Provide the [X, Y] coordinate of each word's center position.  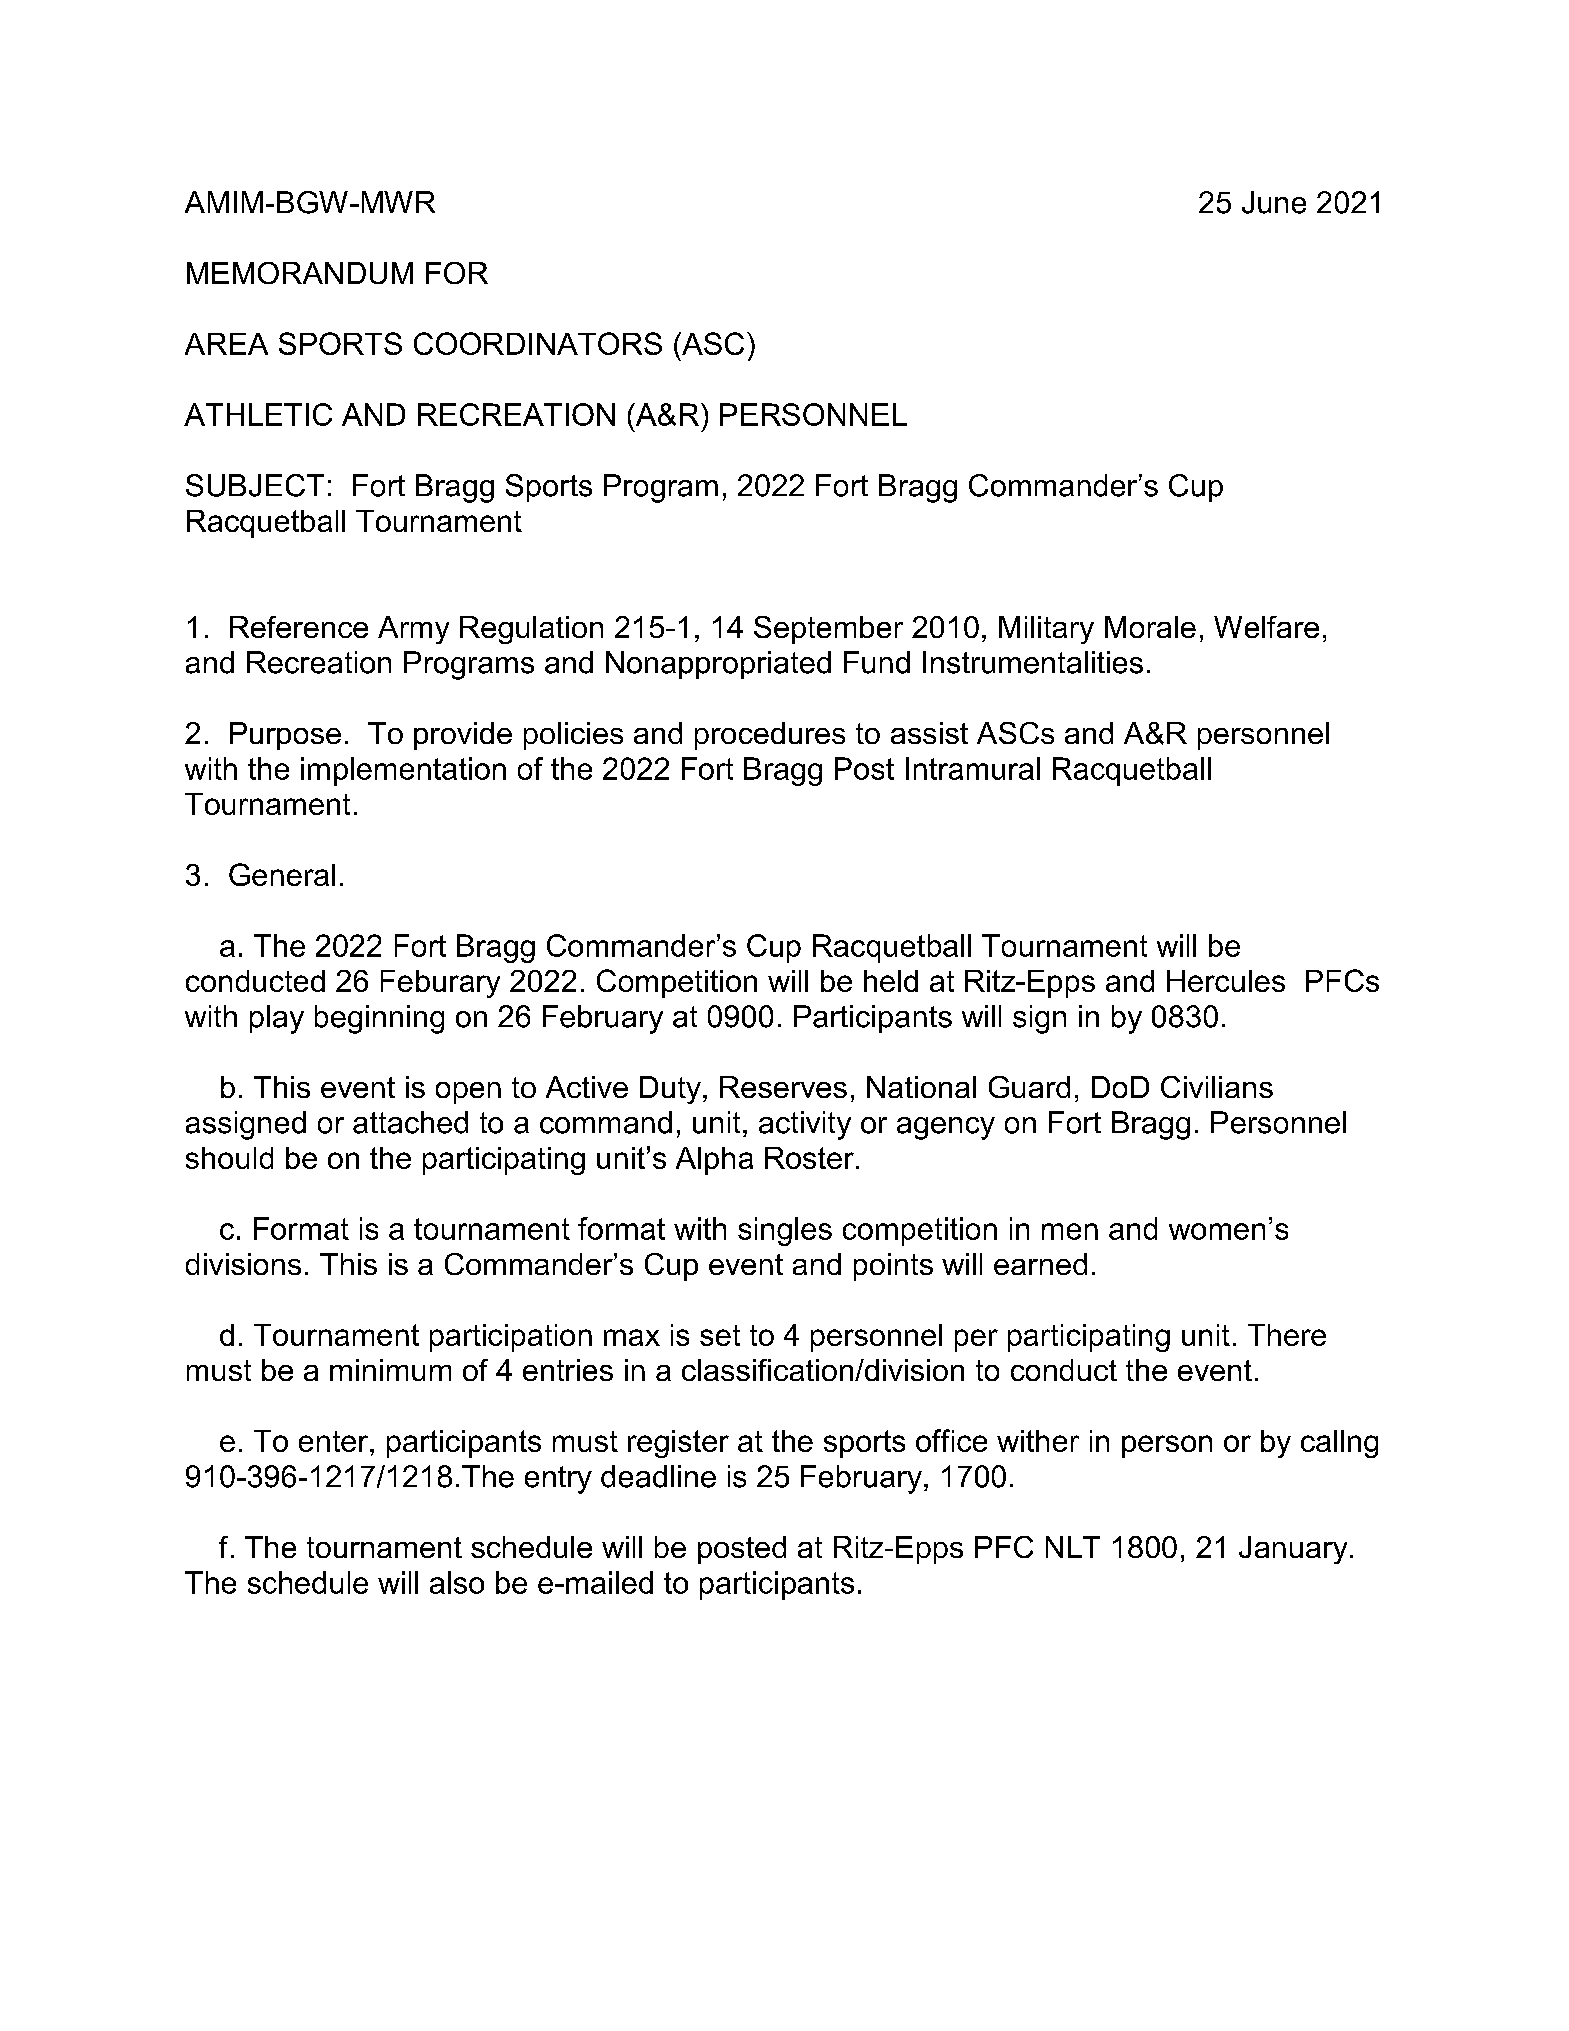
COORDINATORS [538, 343]
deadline [658, 1476]
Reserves [783, 1087]
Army [413, 630]
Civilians [1217, 1087]
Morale [1150, 627]
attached [410, 1122]
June [1274, 202]
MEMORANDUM [300, 273]
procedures [770, 736]
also [457, 1582]
